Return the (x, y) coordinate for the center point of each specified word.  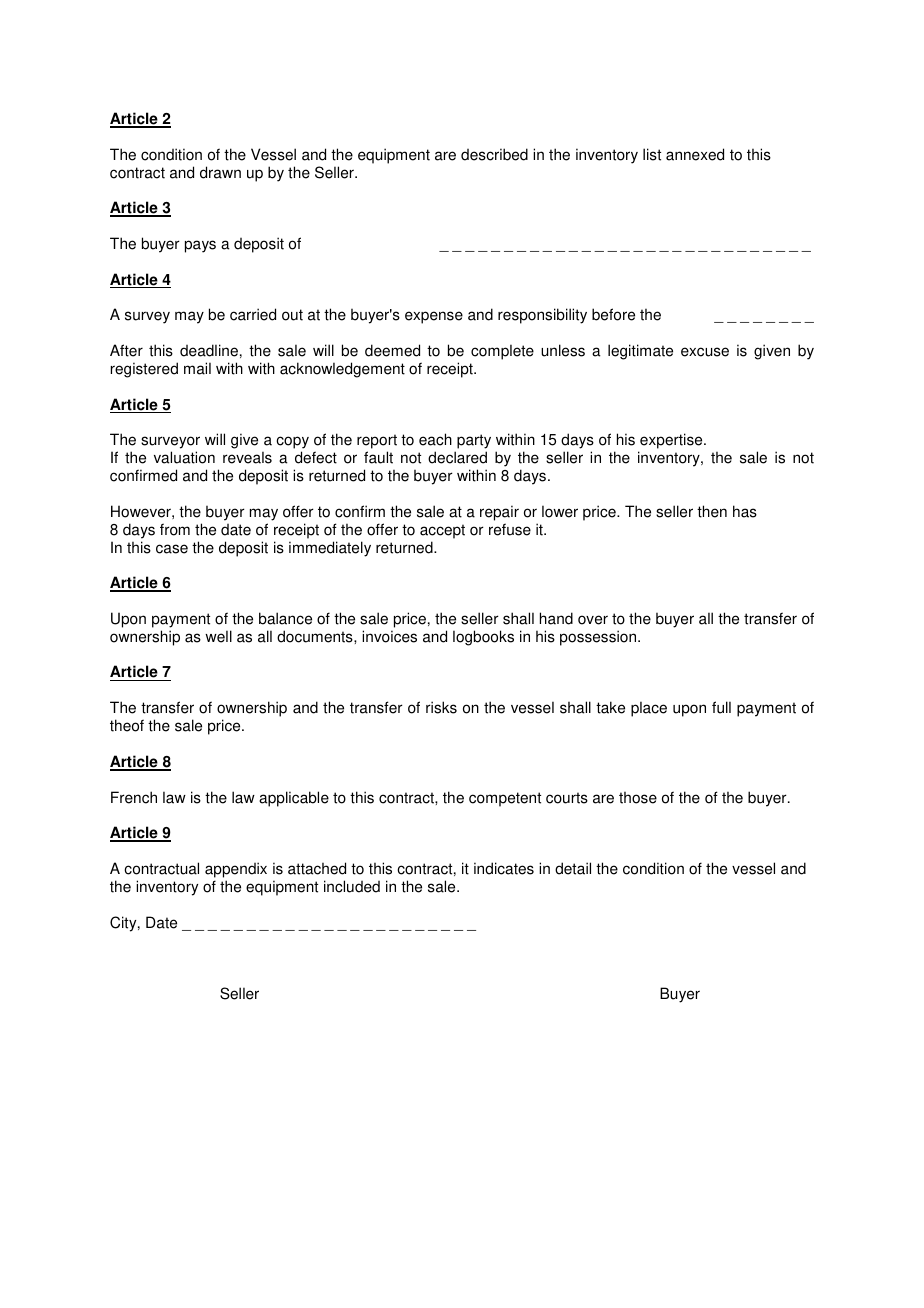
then (712, 511)
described (494, 154)
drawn (220, 172)
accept (442, 531)
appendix (236, 870)
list (652, 154)
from (175, 529)
